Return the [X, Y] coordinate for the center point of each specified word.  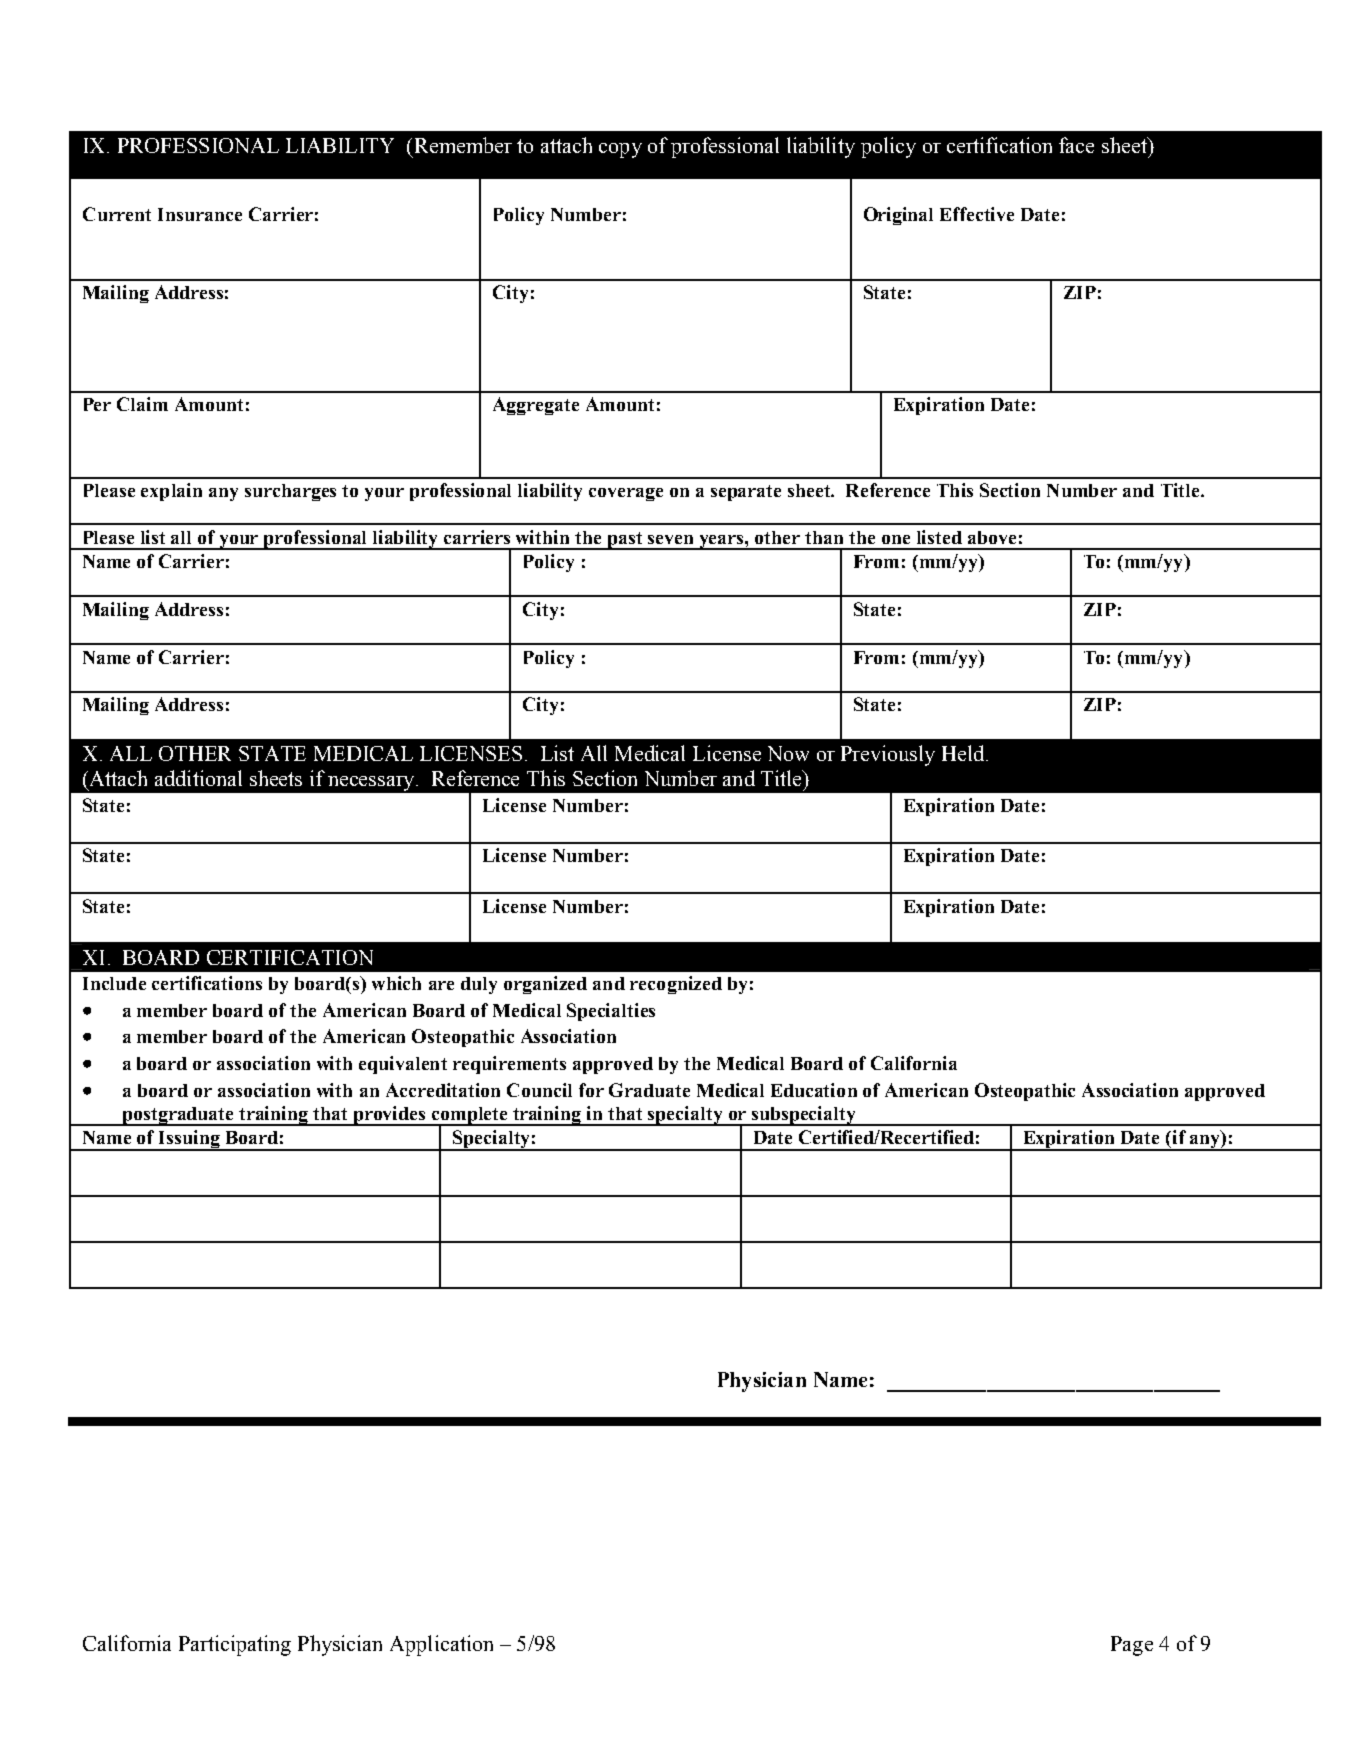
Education [814, 1090]
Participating [235, 1645]
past [625, 541]
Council [539, 1090]
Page [1132, 1646]
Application [441, 1645]
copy [620, 150]
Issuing [189, 1140]
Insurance [200, 214]
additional [198, 778]
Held [963, 753]
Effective [977, 214]
